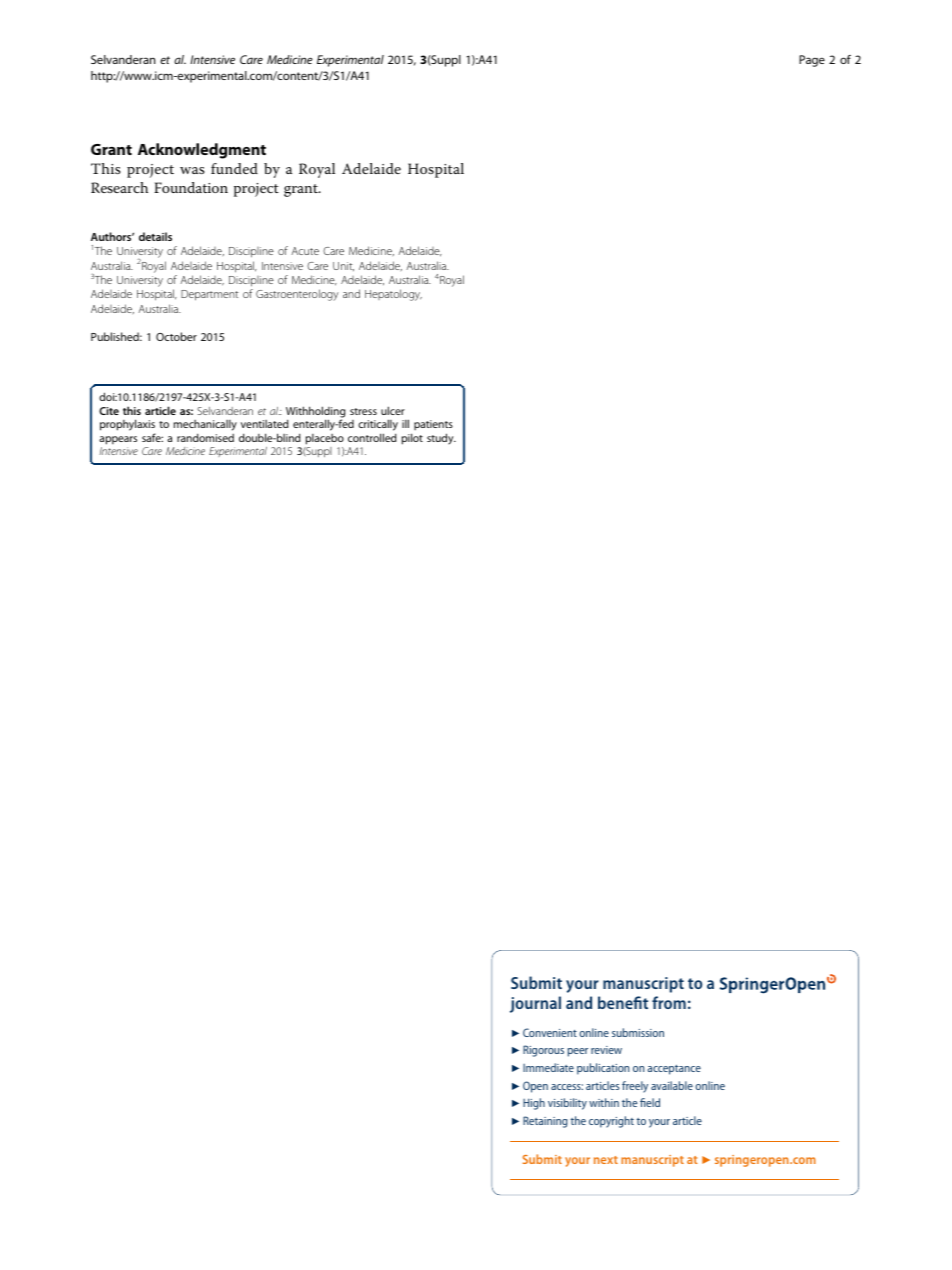 This document has width=952, height=1270. Describe the element at coordinates (202, 151) in the document. I see `Acknowledgment` at that location.
